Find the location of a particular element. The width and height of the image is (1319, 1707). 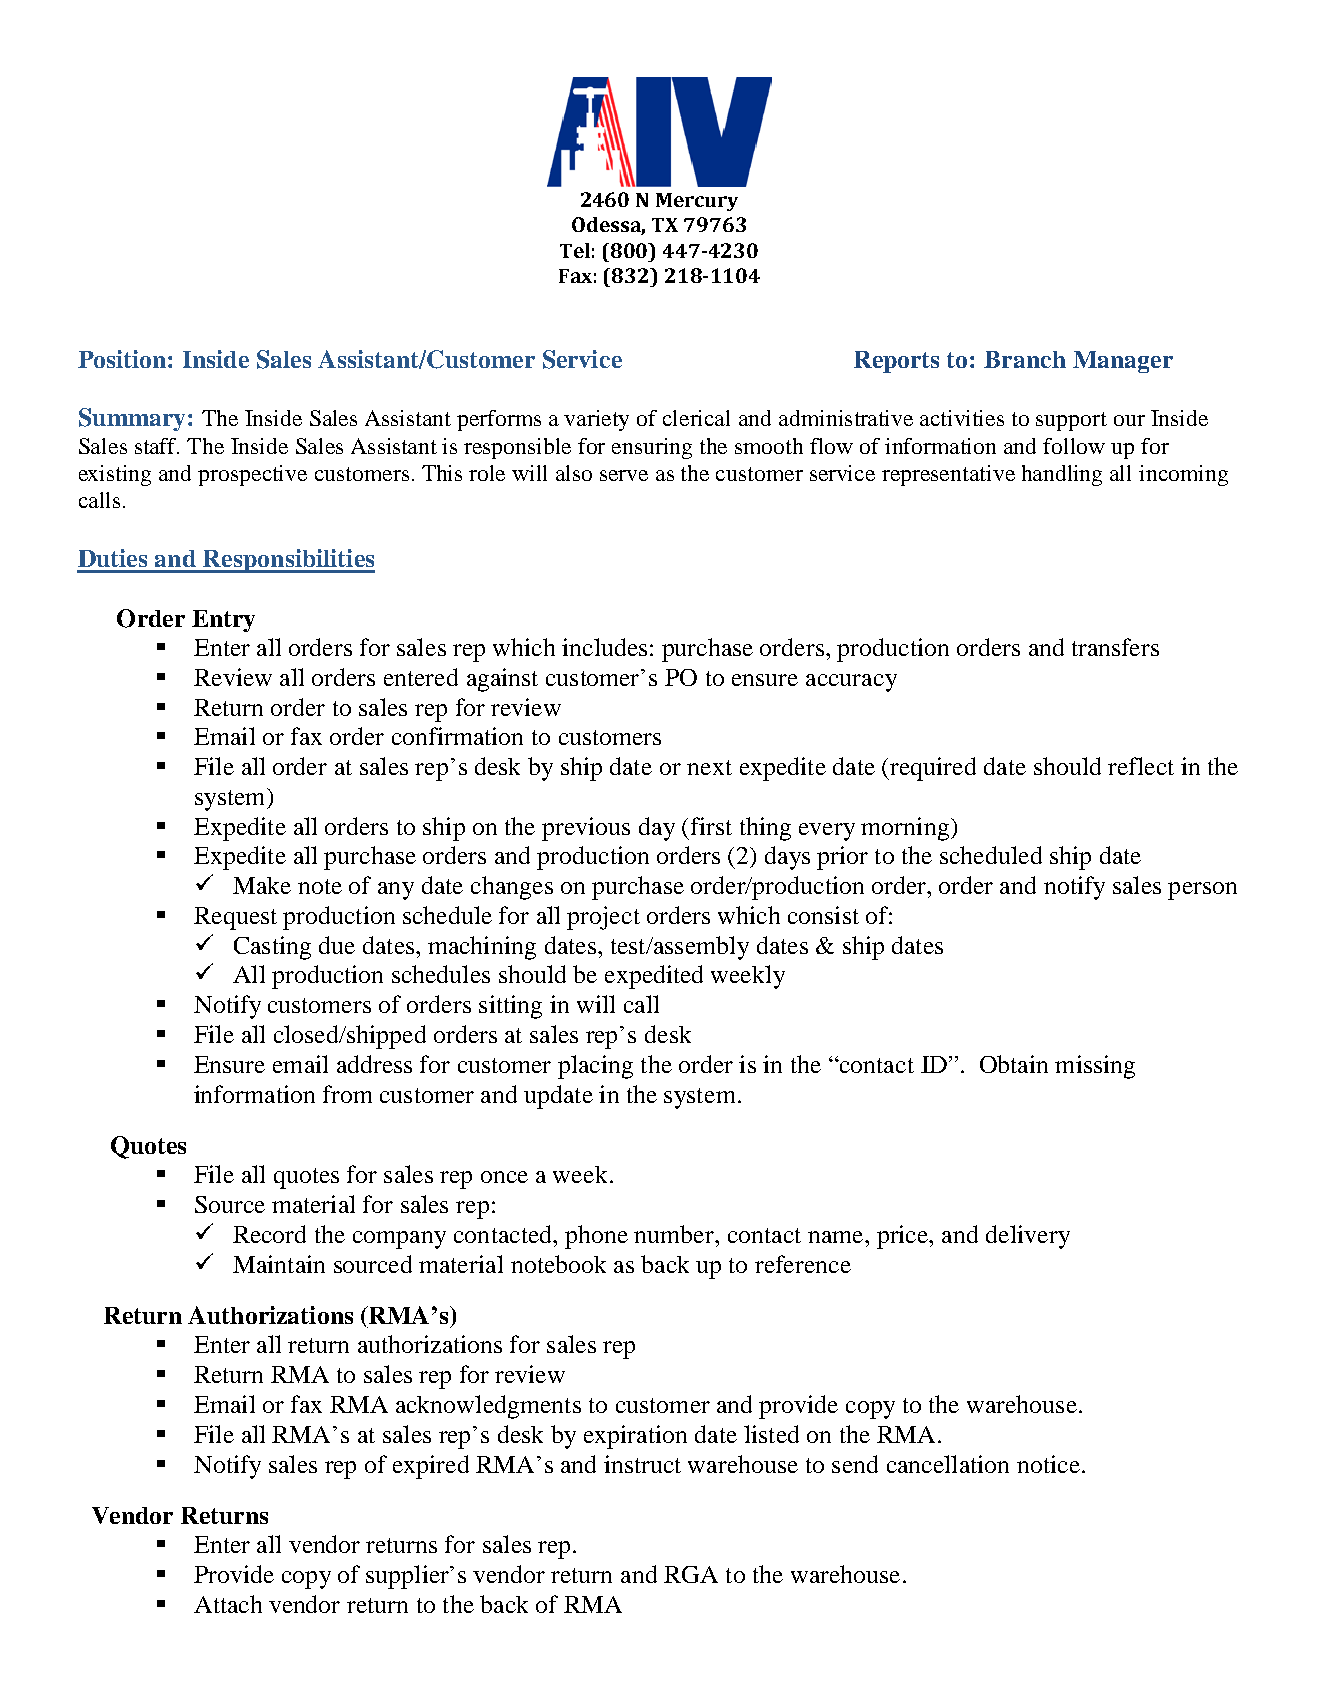

Branch is located at coordinates (1025, 359).
